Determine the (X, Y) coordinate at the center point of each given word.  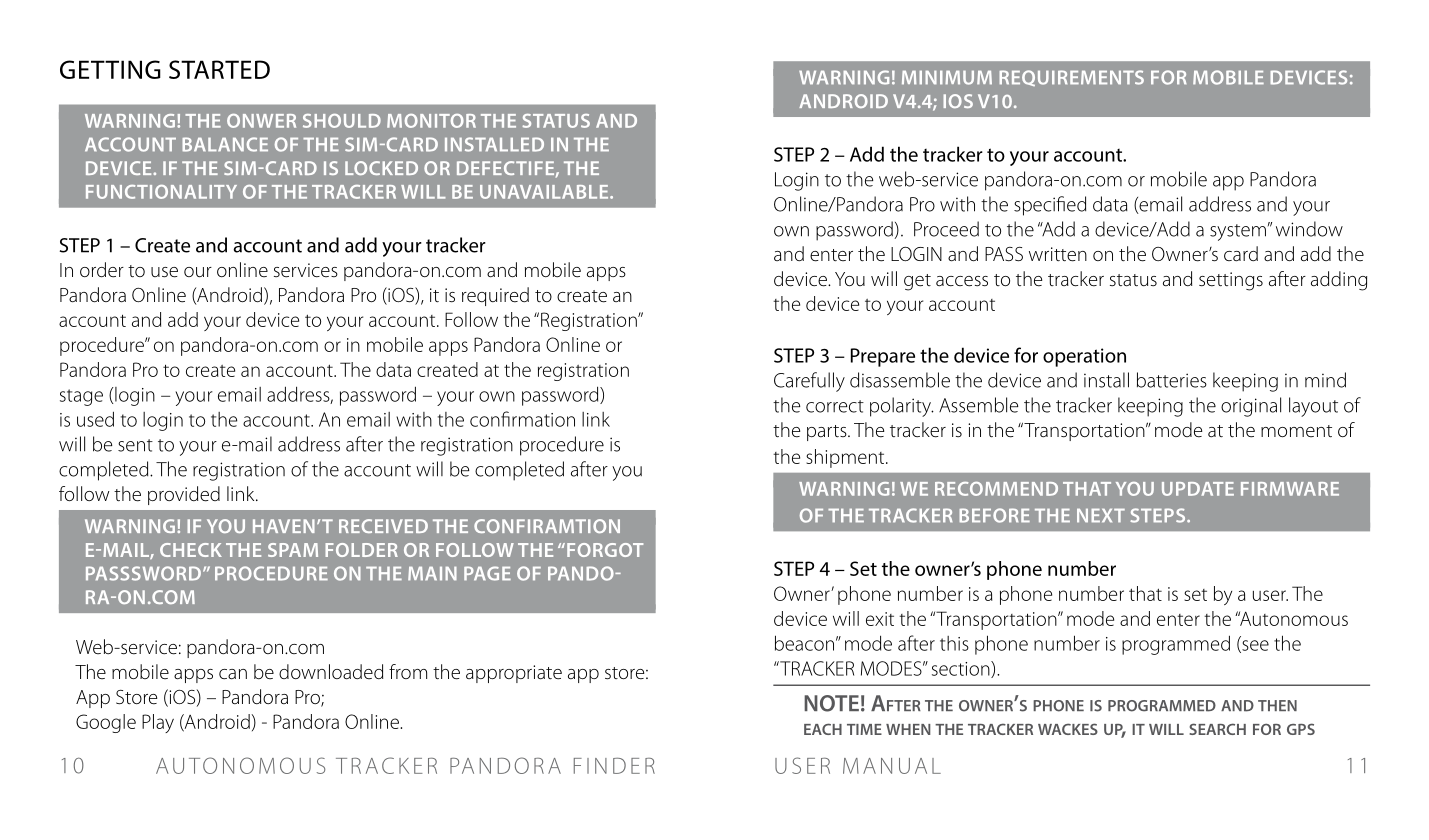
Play (158, 723)
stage (81, 397)
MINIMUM (947, 78)
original (1251, 407)
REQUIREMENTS (1071, 78)
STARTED (219, 69)
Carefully (809, 382)
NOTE (831, 703)
